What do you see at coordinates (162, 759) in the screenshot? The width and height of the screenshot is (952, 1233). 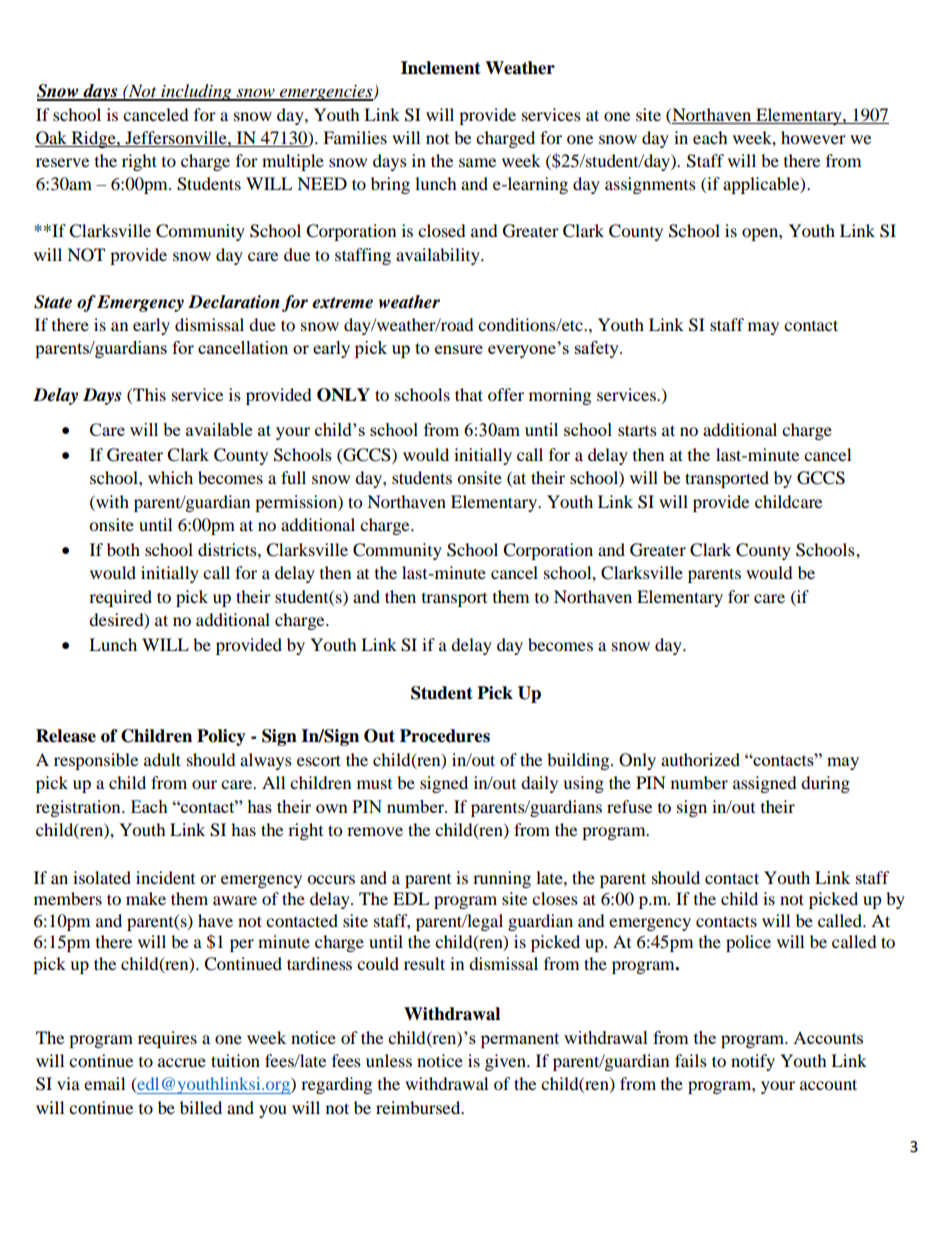 I see `adult` at bounding box center [162, 759].
